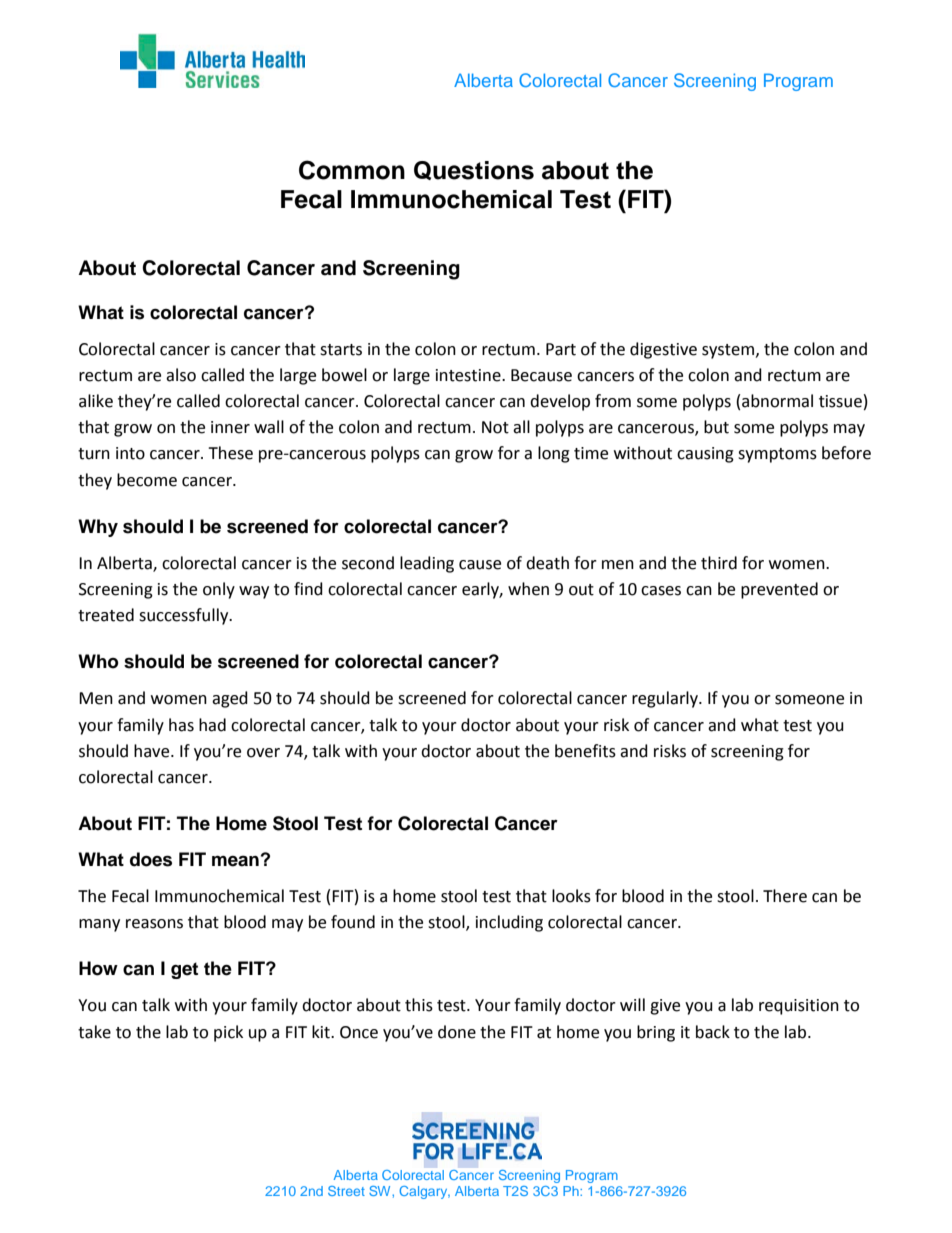  Describe the element at coordinates (352, 170) in the document. I see `Common` at that location.
